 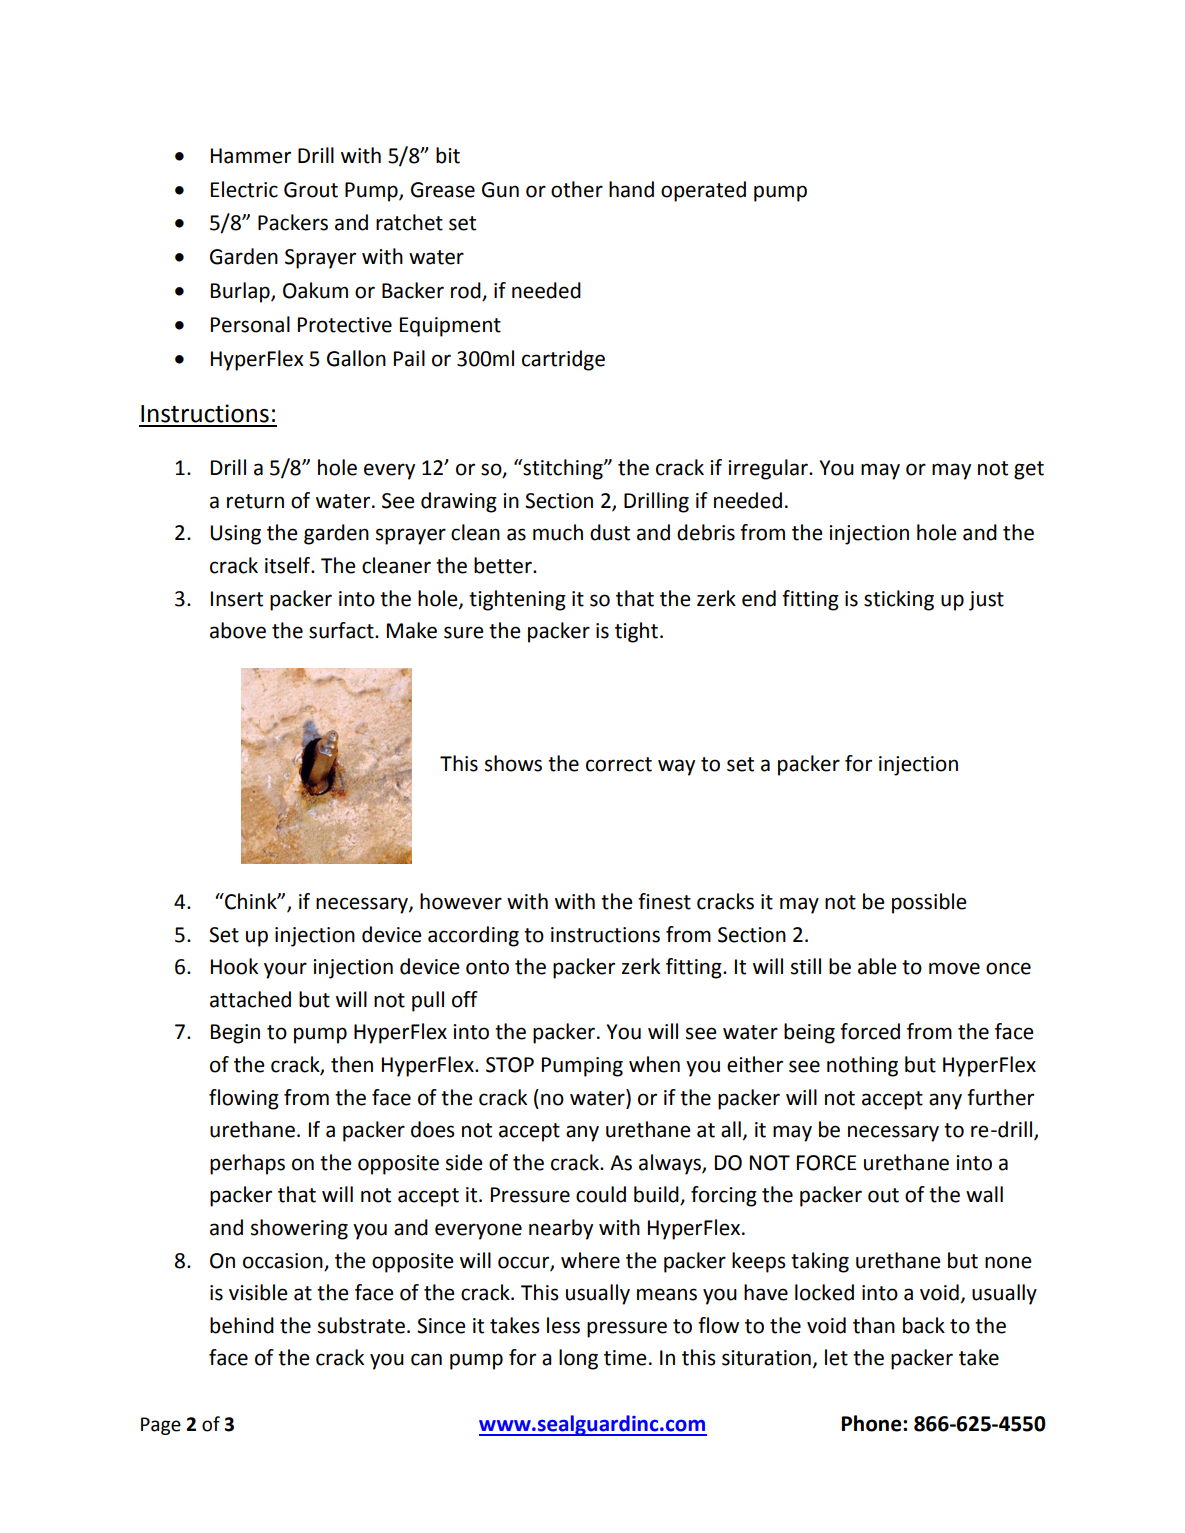 What do you see at coordinates (578, 1359) in the screenshot?
I see `long` at bounding box center [578, 1359].
